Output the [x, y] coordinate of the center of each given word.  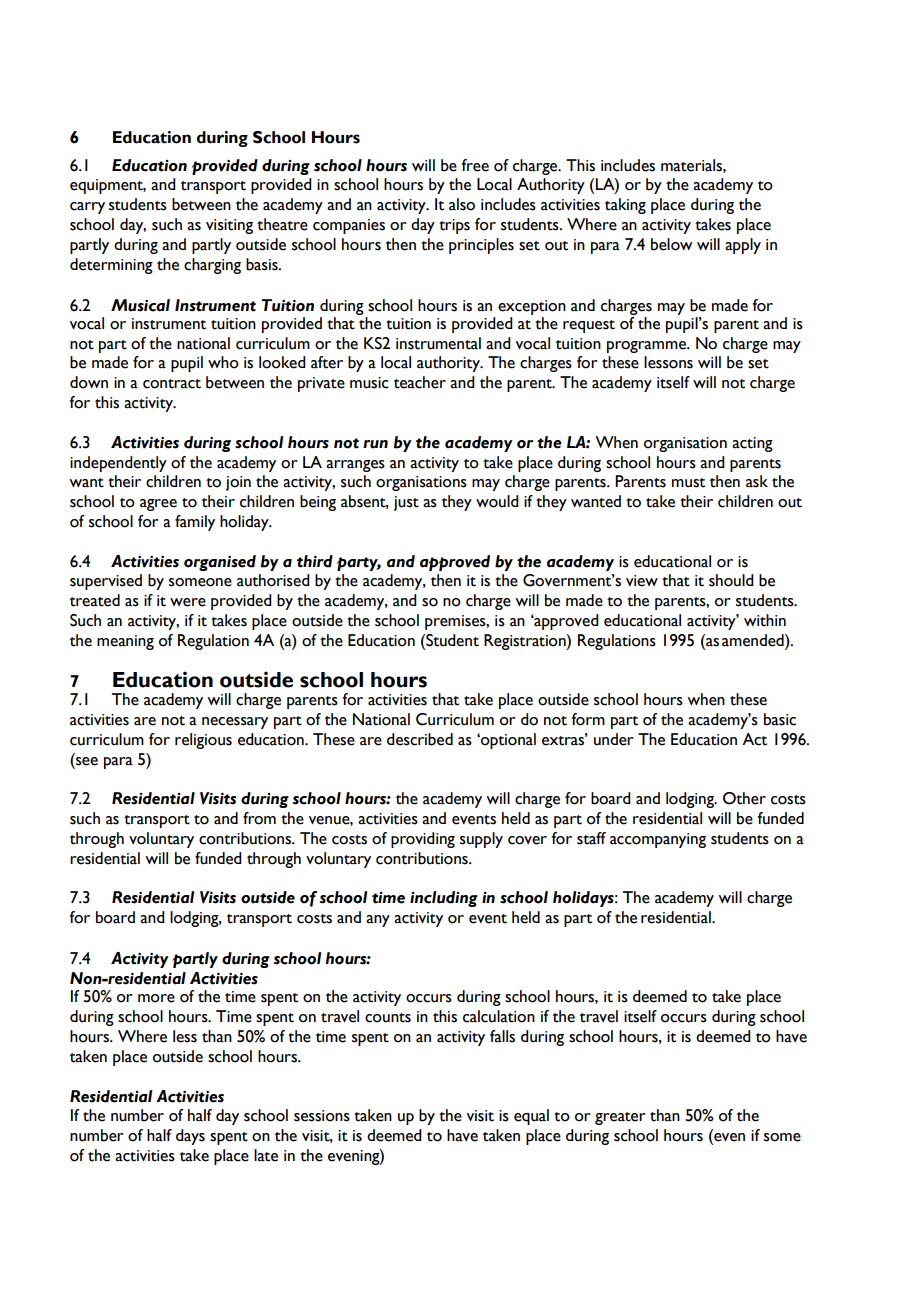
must [688, 483]
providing [423, 840]
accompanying [658, 840]
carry [87, 208]
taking [625, 206]
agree [158, 505]
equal [531, 1117]
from [259, 818]
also [462, 204]
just [406, 503]
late [266, 1155]
